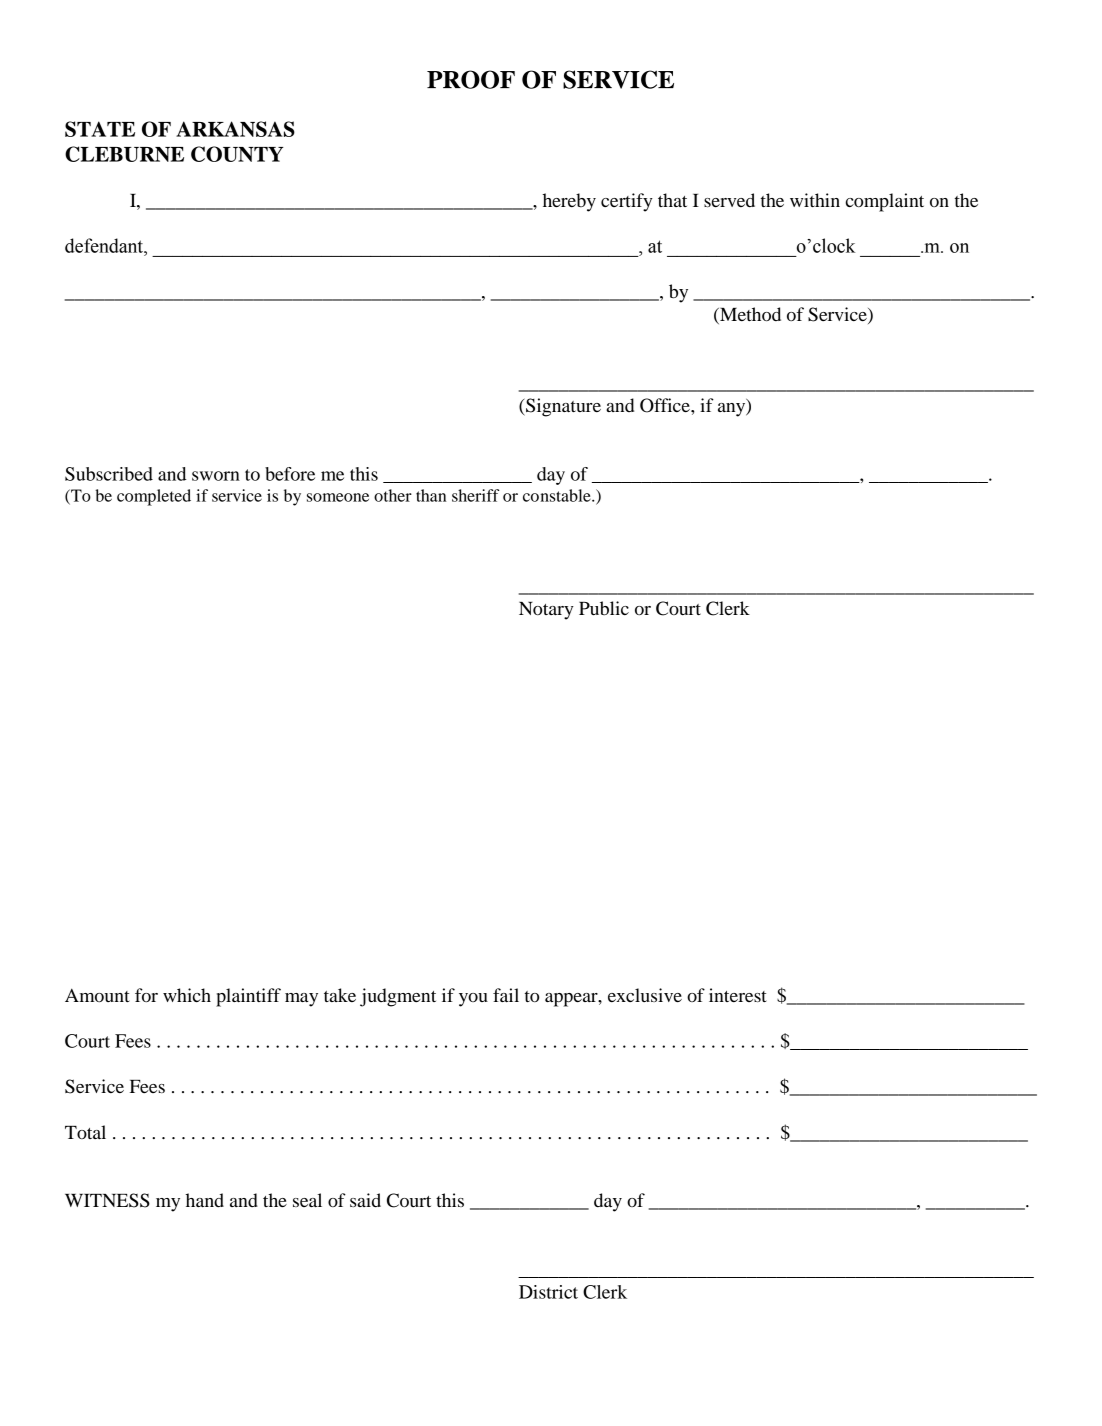 The image size is (1102, 1426). I want to click on defendant, so click(105, 245).
